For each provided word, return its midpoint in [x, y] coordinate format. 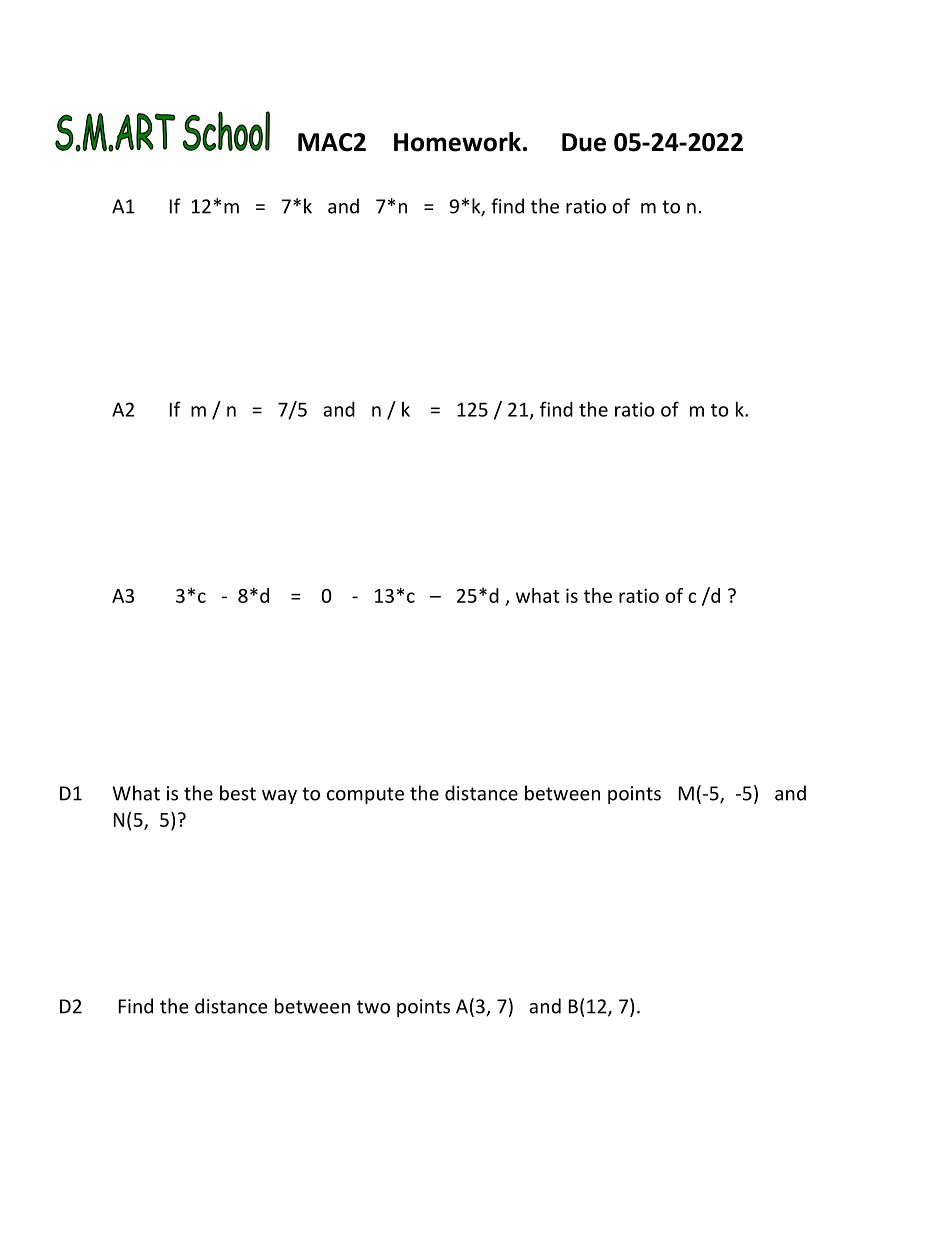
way [279, 797]
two [373, 1007]
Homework [457, 142]
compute [365, 795]
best [238, 793]
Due [584, 142]
